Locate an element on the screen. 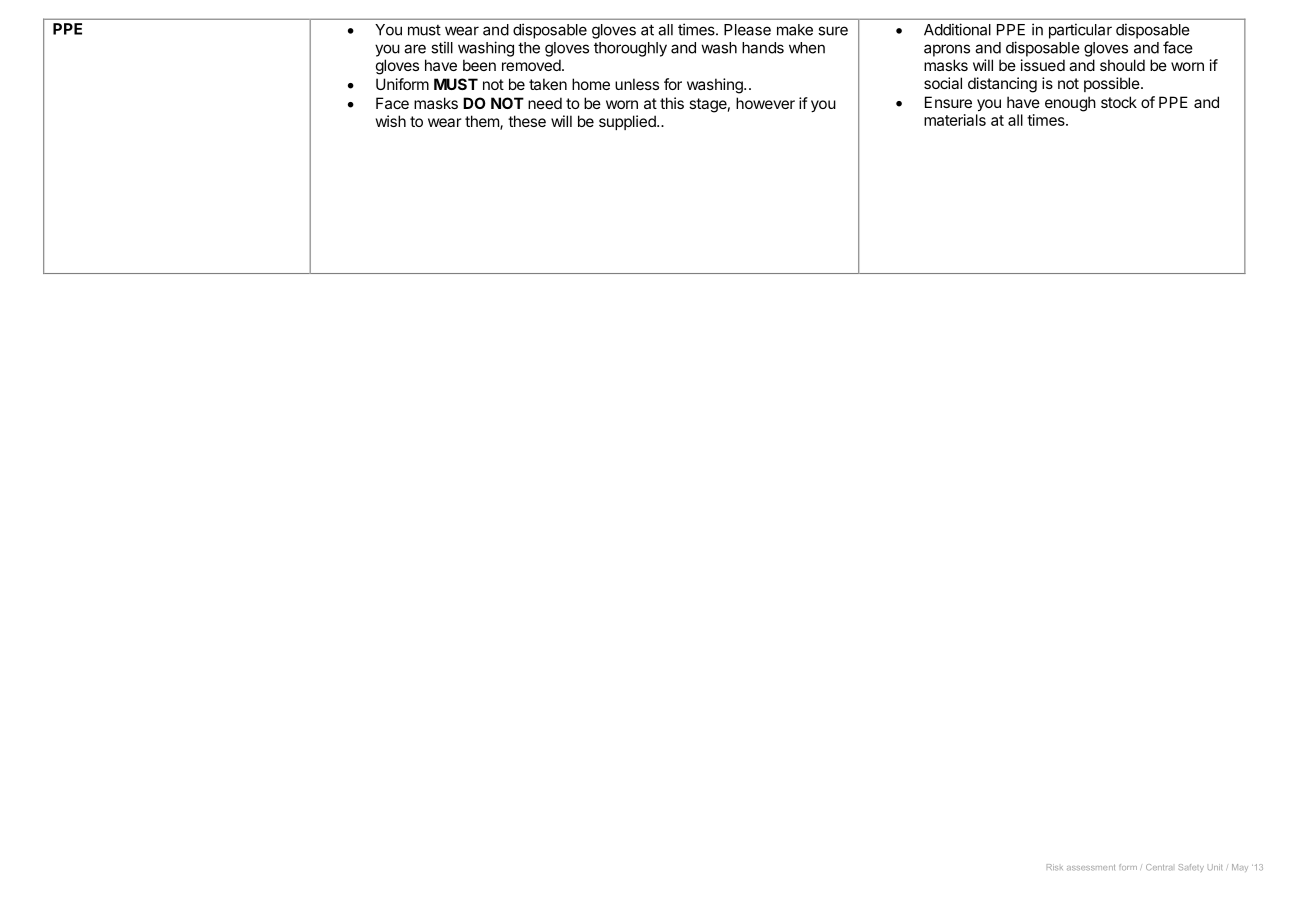 This screenshot has width=1308, height=924. assessment is located at coordinates (1091, 867).
